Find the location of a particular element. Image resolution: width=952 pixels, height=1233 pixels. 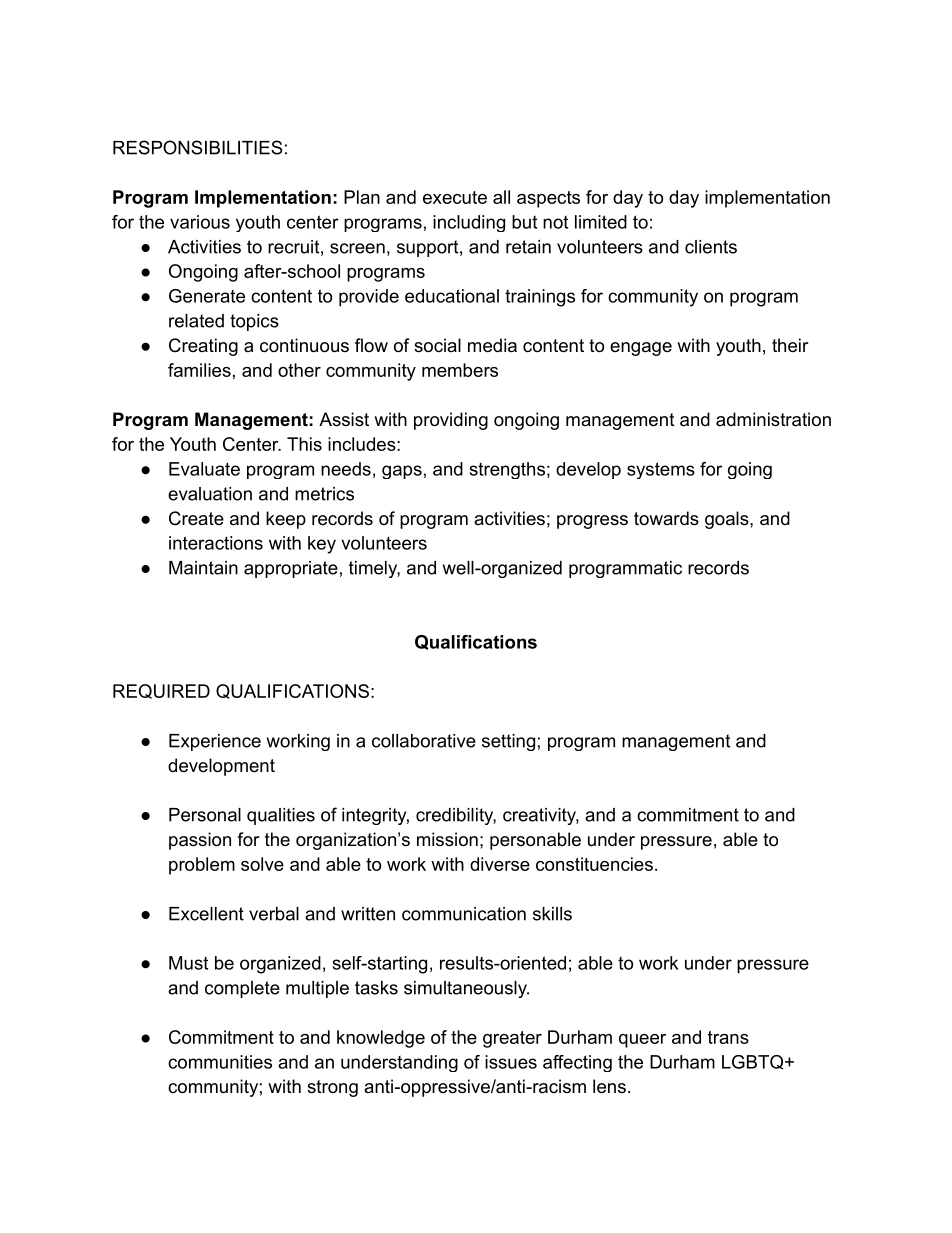

media is located at coordinates (492, 345).
